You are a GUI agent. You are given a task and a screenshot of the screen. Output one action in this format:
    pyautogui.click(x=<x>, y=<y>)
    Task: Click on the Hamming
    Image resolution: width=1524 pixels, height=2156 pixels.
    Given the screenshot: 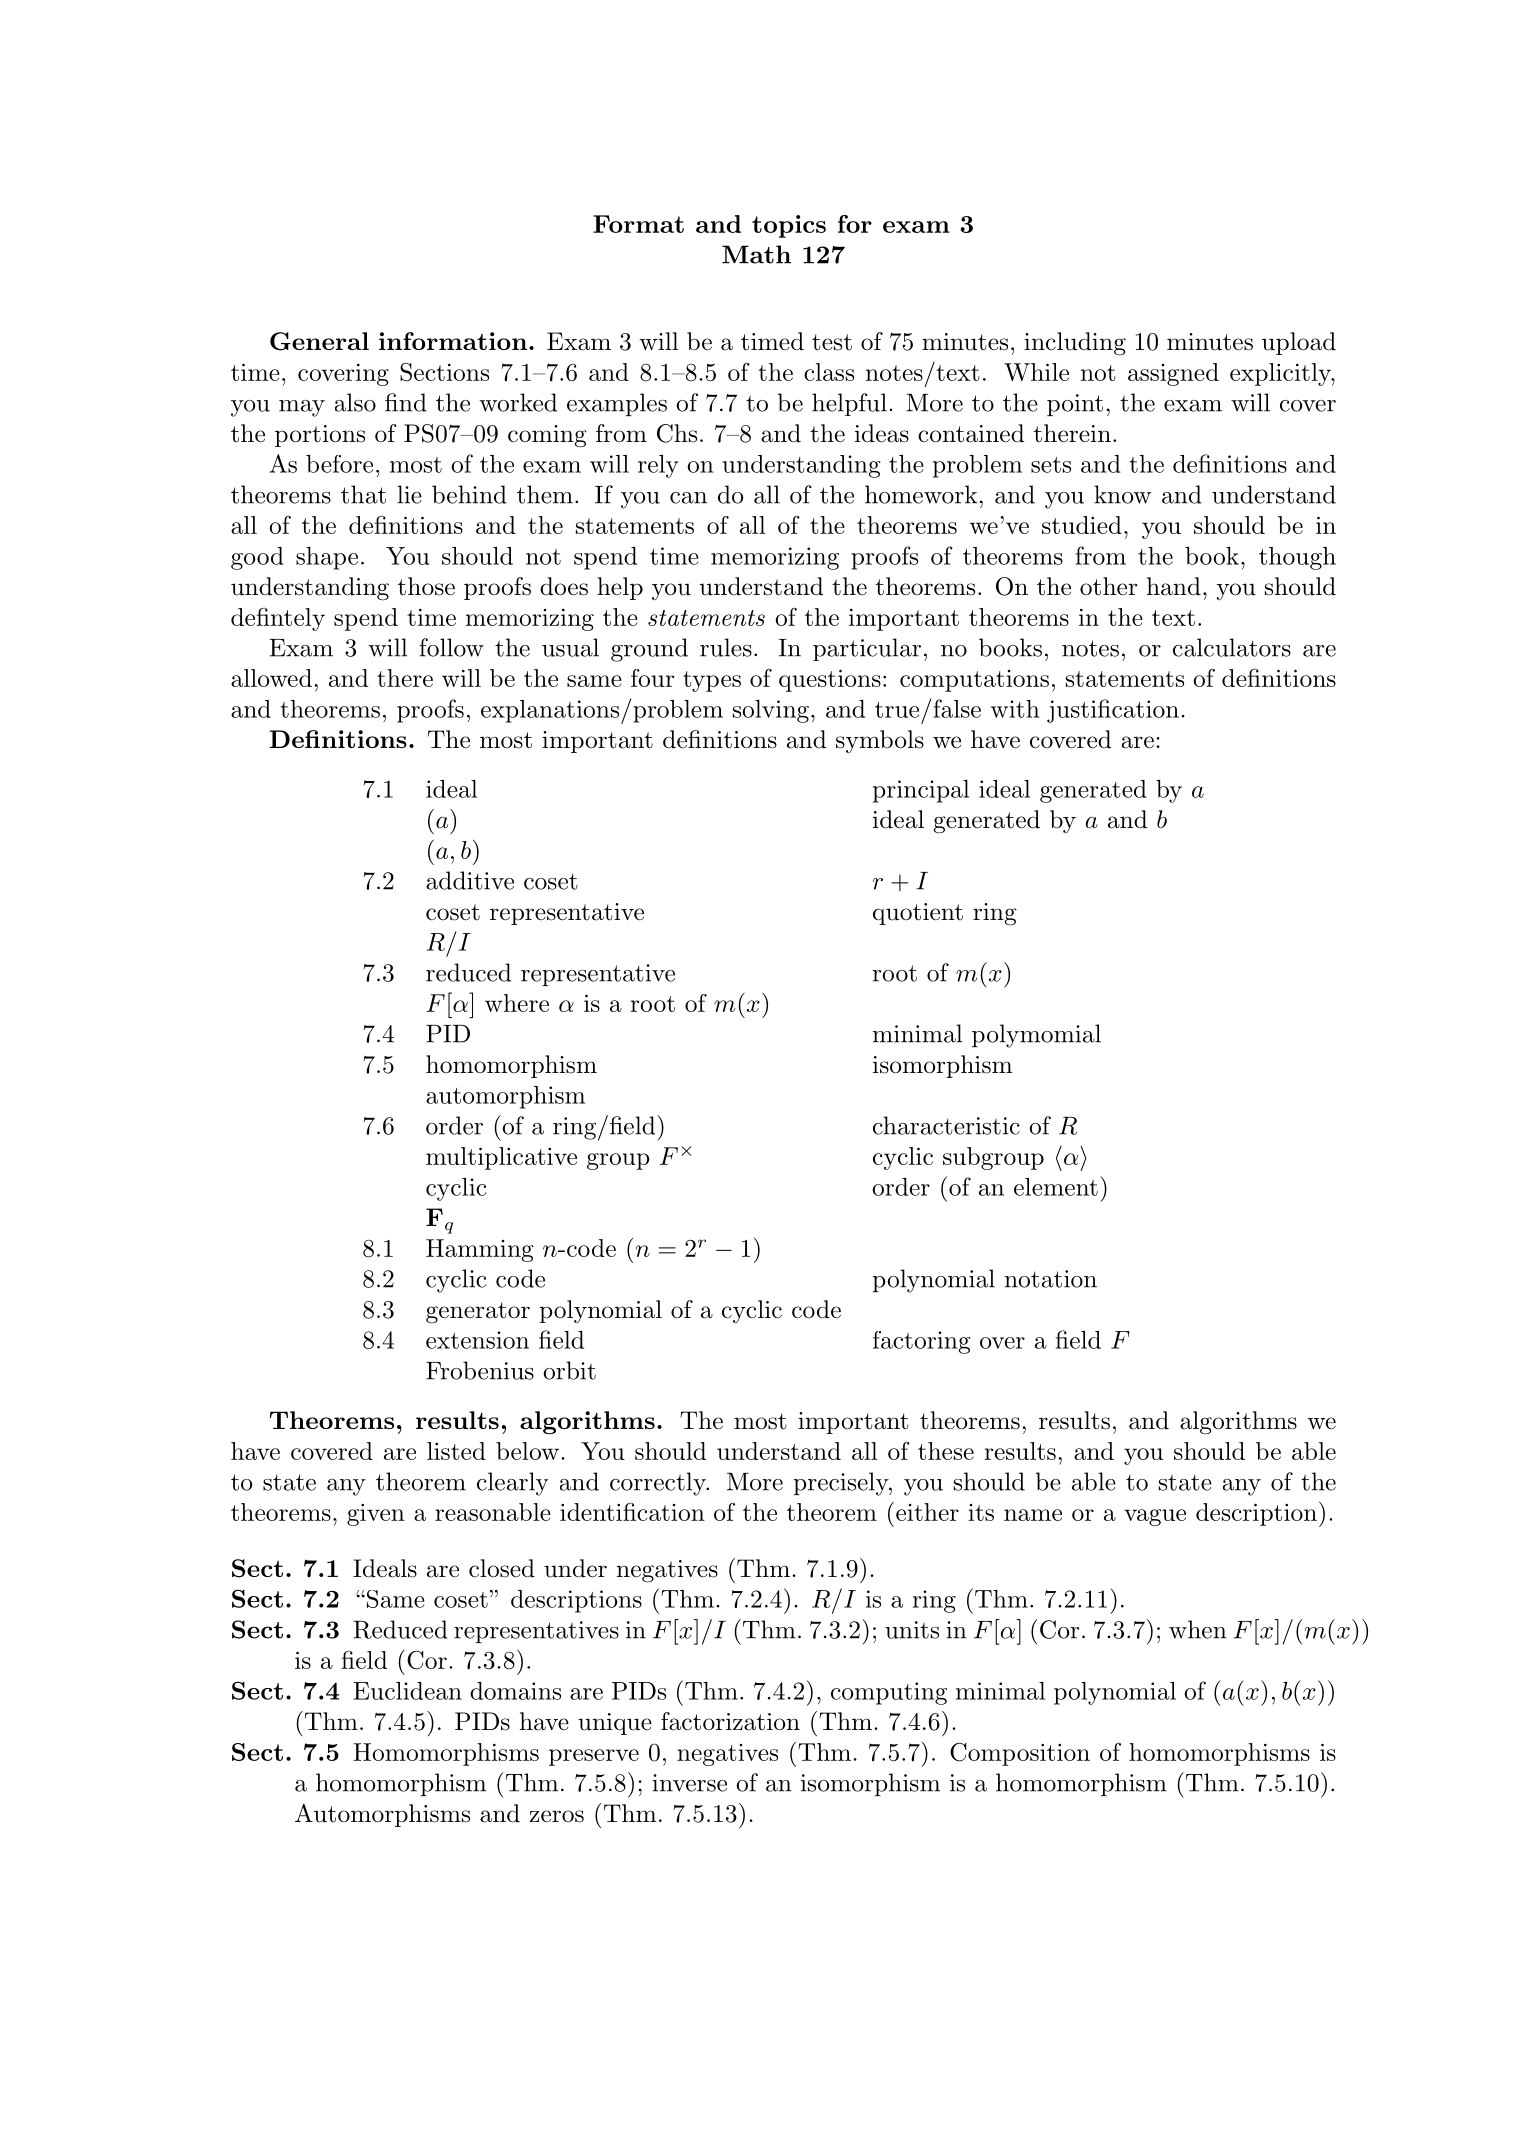 What is the action you would take?
    pyautogui.click(x=480, y=1250)
